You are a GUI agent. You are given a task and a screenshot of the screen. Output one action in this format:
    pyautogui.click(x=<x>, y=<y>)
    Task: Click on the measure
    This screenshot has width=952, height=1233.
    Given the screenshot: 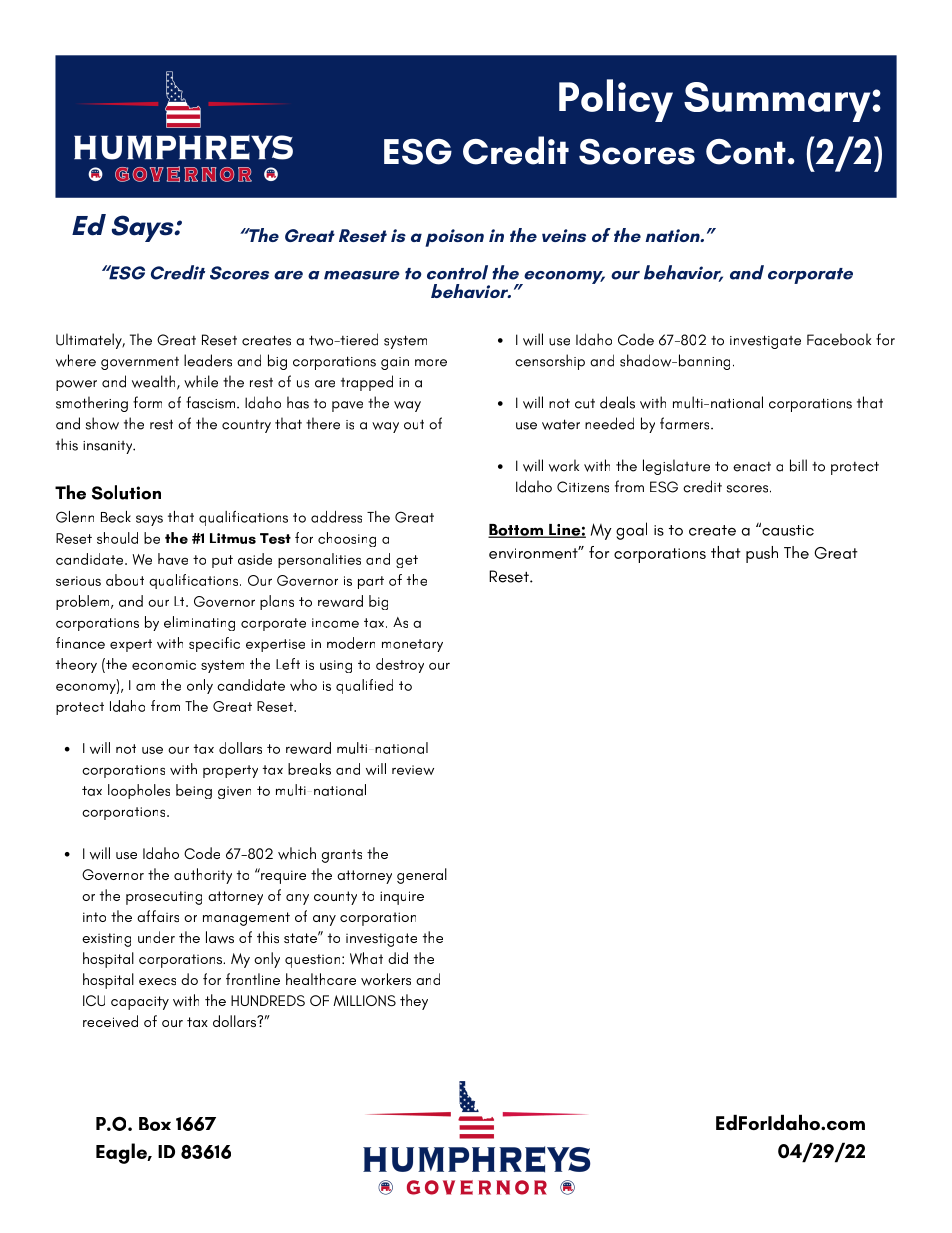 What is the action you would take?
    pyautogui.click(x=362, y=275)
